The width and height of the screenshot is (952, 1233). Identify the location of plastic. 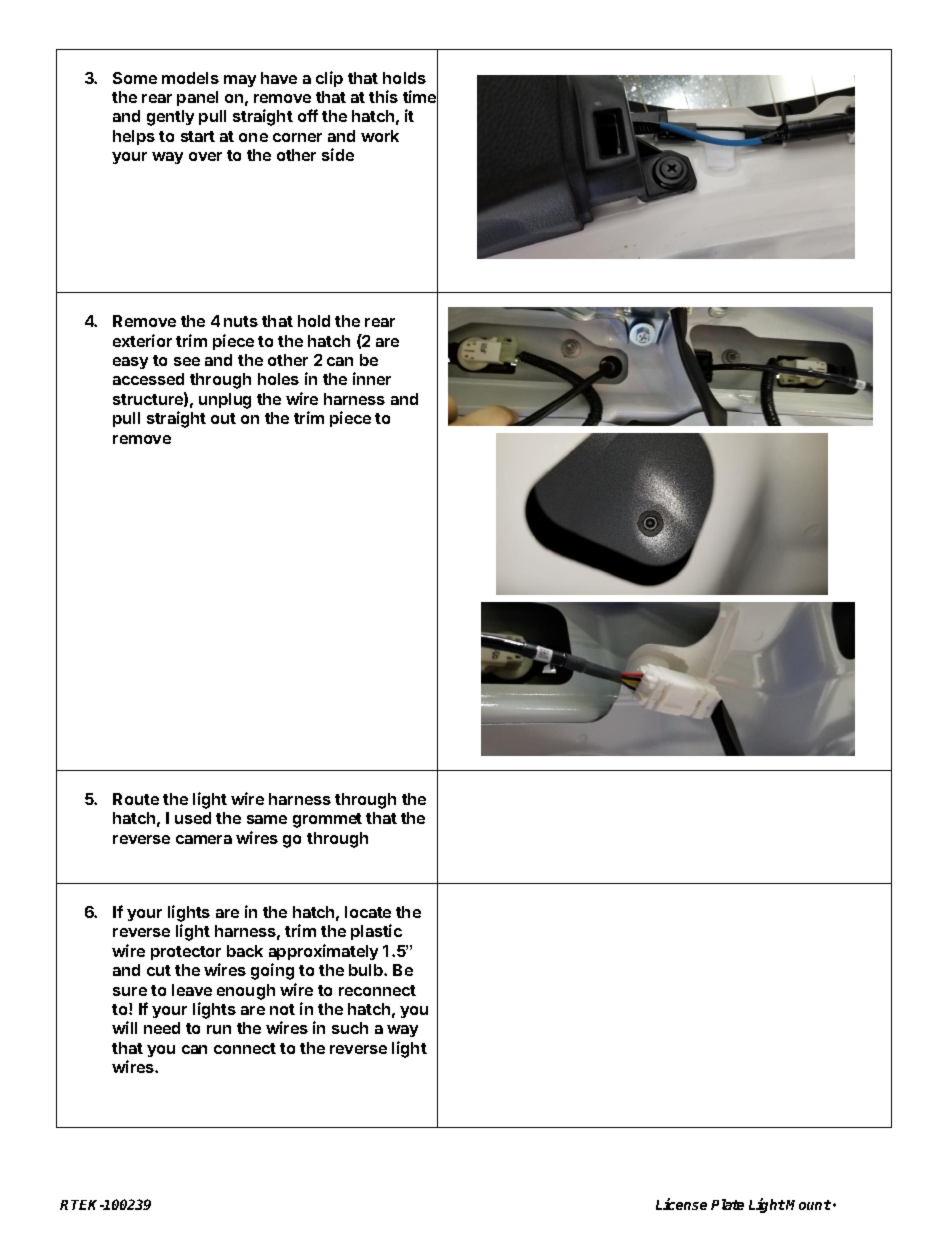
(376, 932).
